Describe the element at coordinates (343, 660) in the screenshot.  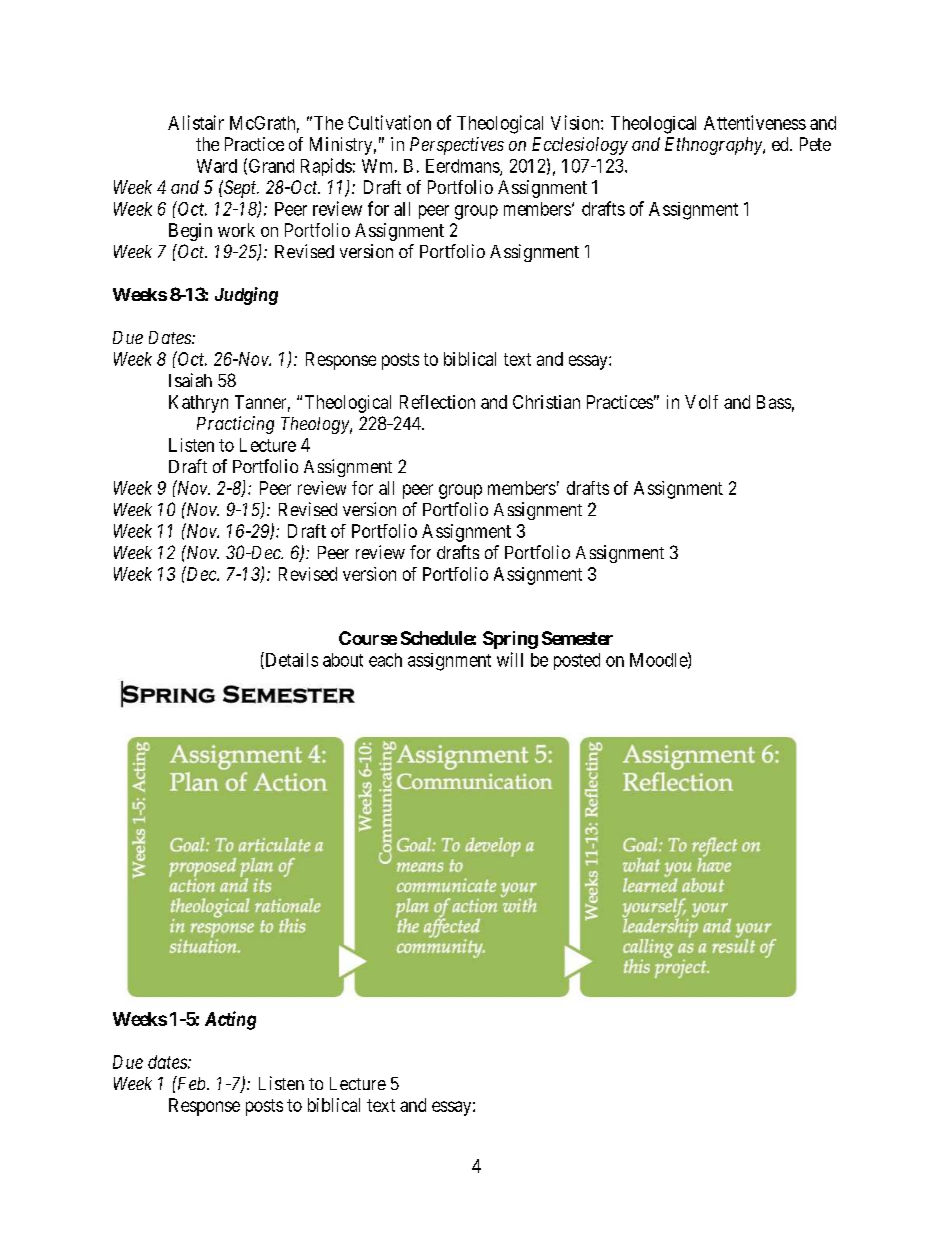
I see `about` at that location.
